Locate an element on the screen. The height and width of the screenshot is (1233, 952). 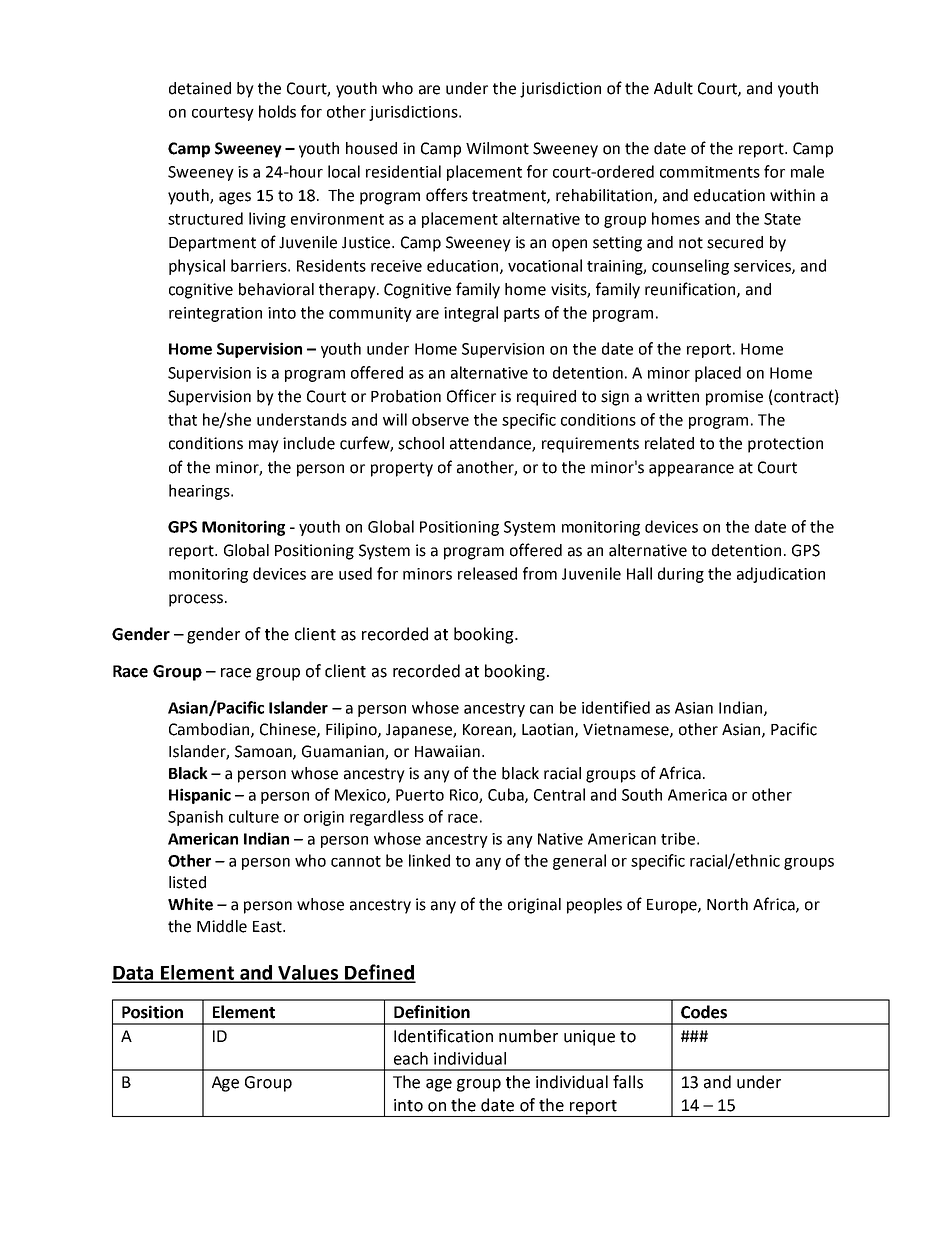
Data is located at coordinates (134, 974).
